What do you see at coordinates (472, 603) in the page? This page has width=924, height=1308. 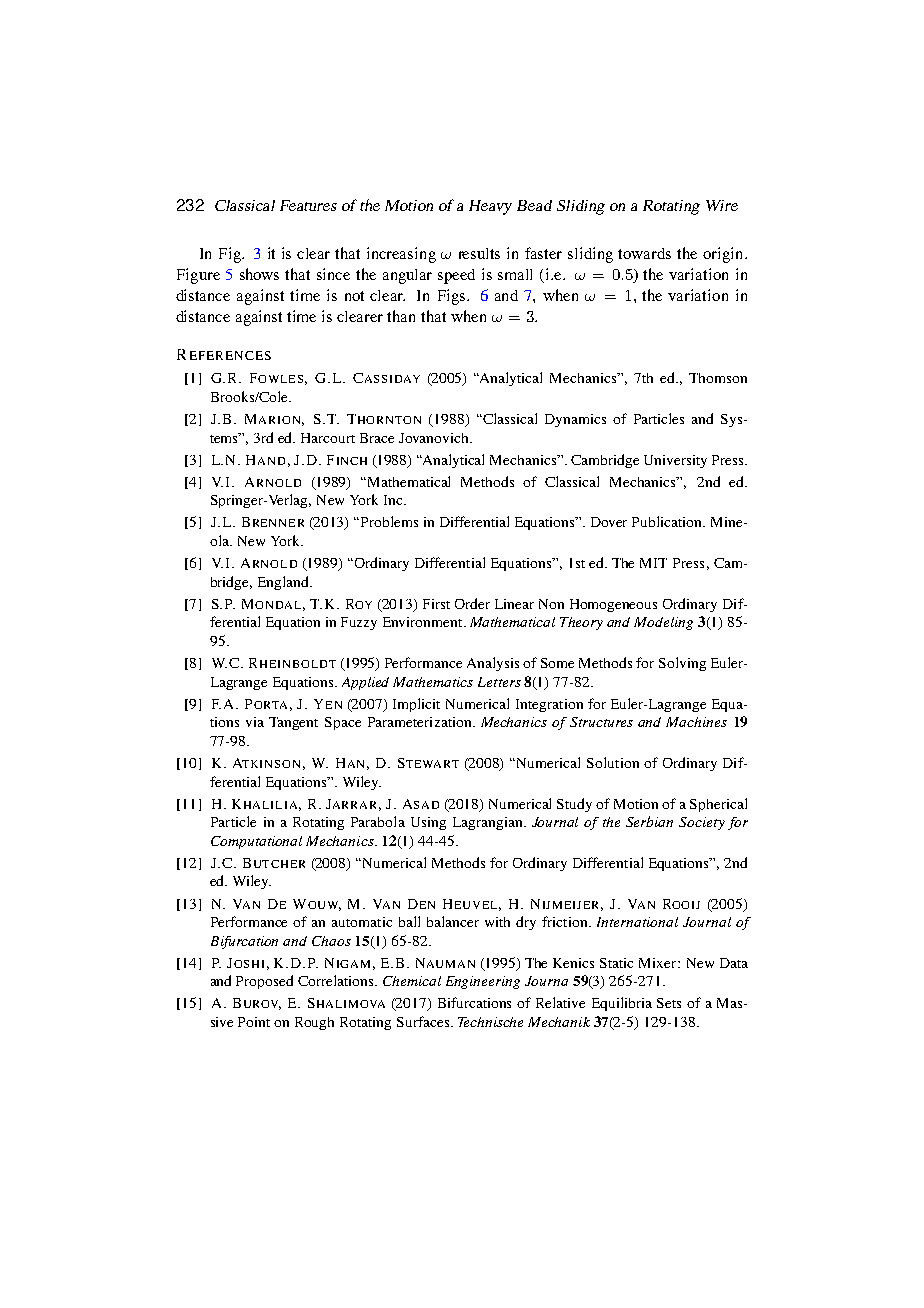 I see `Order` at bounding box center [472, 603].
